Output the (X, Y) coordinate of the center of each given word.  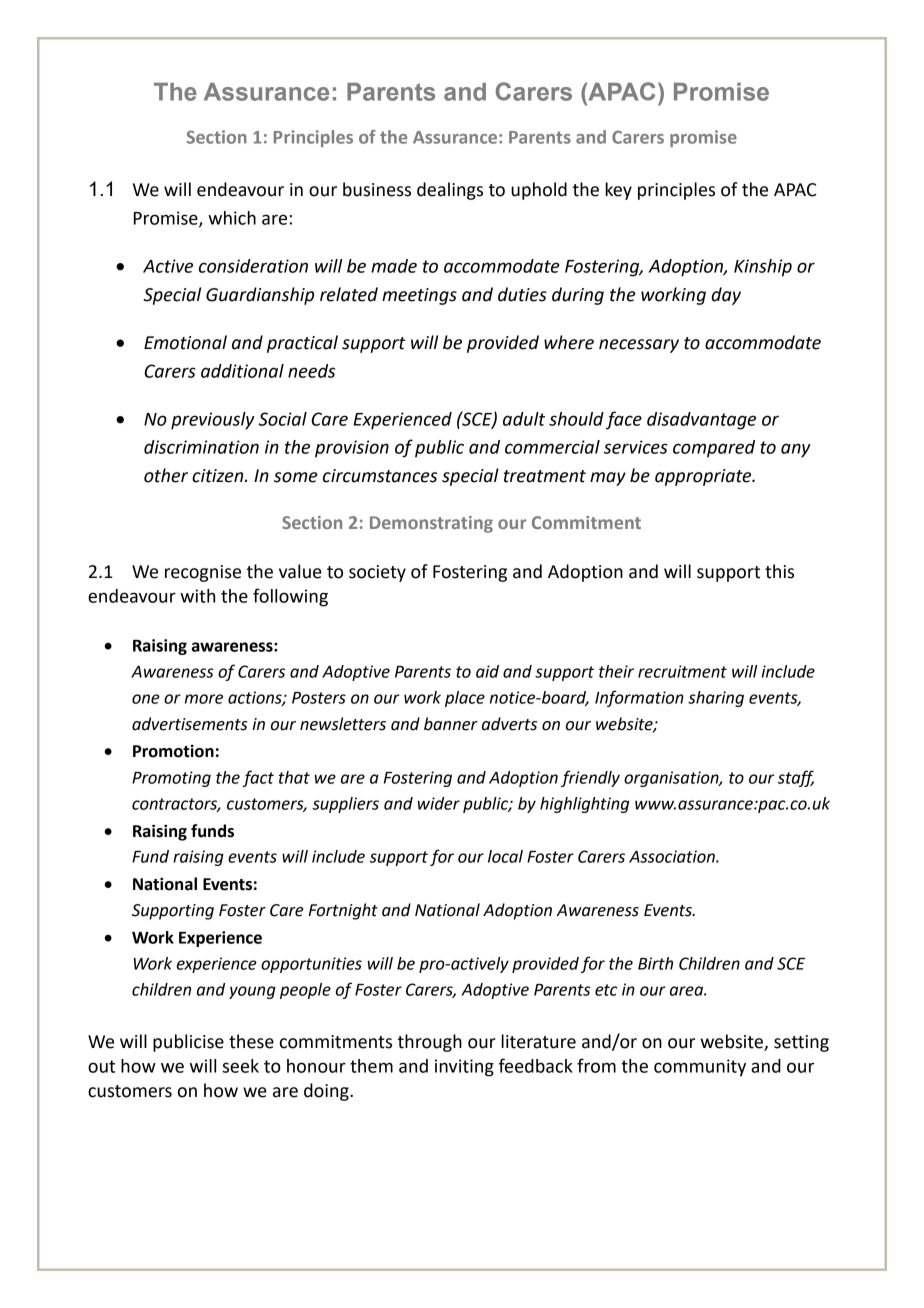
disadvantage (701, 421)
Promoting (171, 779)
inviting (464, 1068)
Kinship (763, 268)
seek (240, 1066)
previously (213, 421)
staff (796, 778)
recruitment (682, 671)
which (232, 218)
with (197, 596)
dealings (450, 191)
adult (524, 419)
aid (487, 671)
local (505, 856)
